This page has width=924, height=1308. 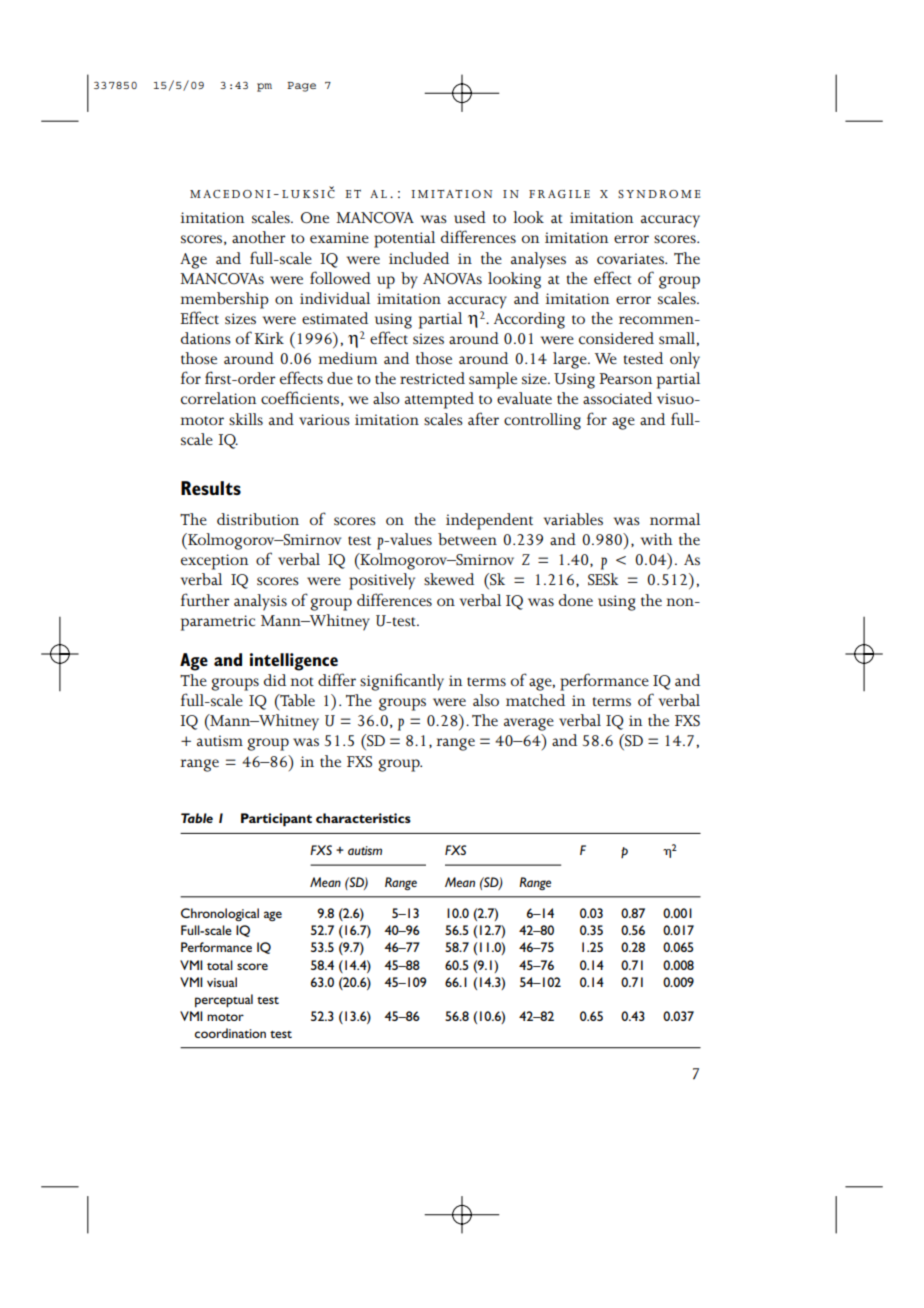 What do you see at coordinates (529, 724) in the page?
I see `average` at bounding box center [529, 724].
